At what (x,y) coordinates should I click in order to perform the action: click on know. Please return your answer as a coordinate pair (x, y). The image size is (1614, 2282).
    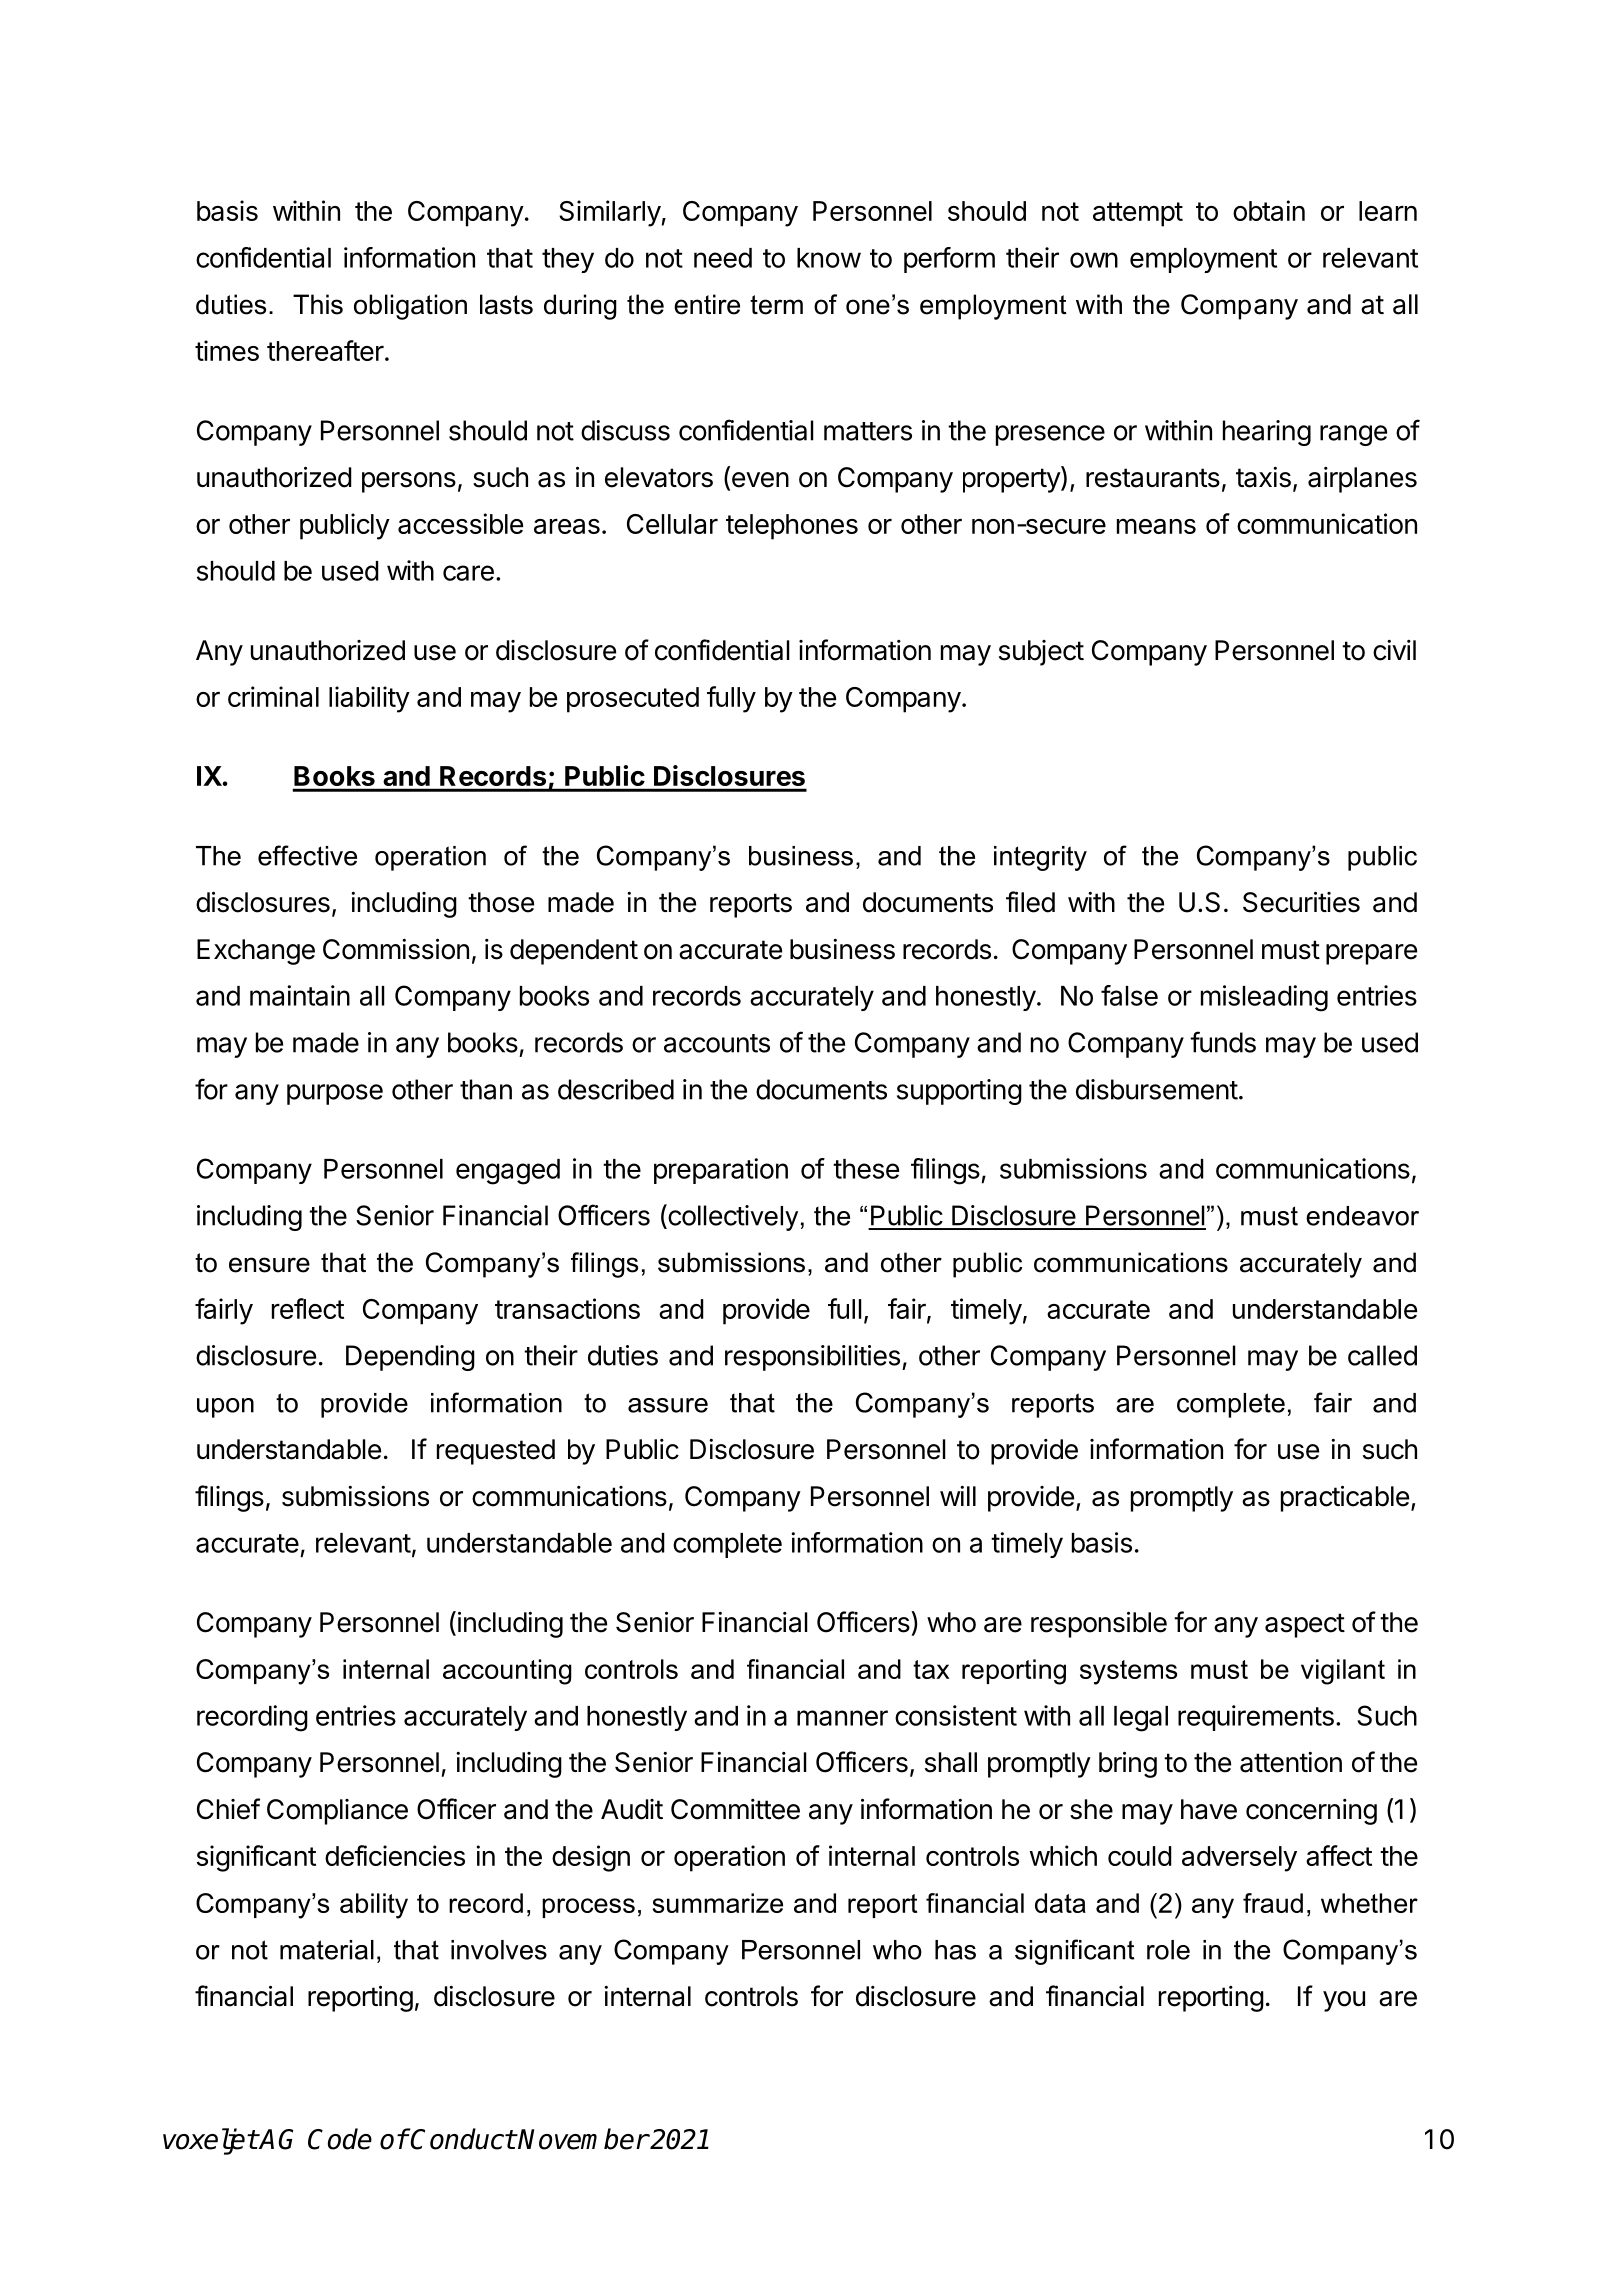
    Looking at the image, I should click on (829, 258).
